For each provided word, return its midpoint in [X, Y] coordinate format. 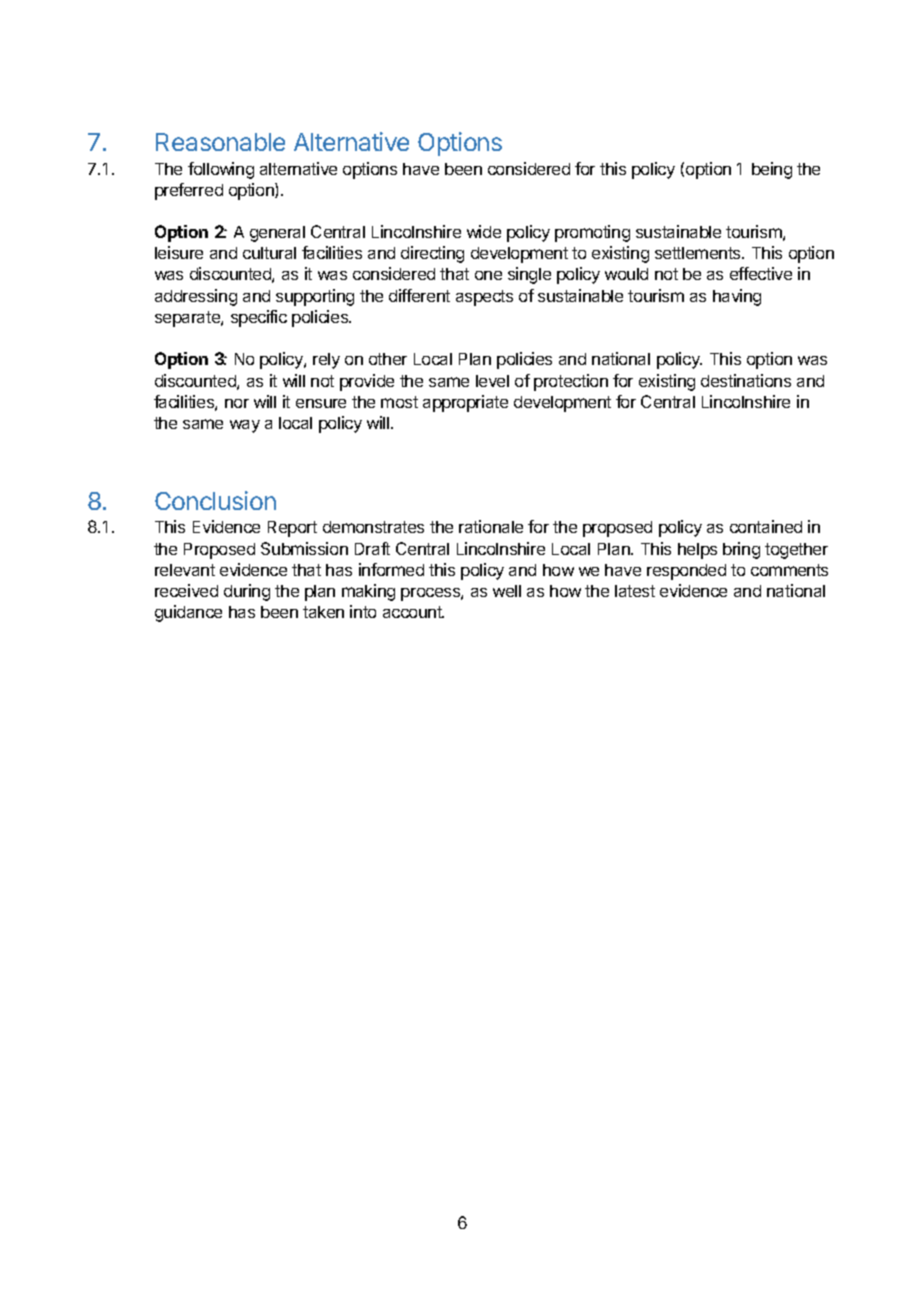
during [247, 592]
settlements [699, 253]
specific [259, 318]
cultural [269, 253]
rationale [491, 526]
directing [432, 254]
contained [766, 526]
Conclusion [215, 500]
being [772, 170]
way [245, 426]
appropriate [465, 403]
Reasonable [220, 142]
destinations [746, 380]
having [737, 297]
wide [484, 231]
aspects [484, 298]
